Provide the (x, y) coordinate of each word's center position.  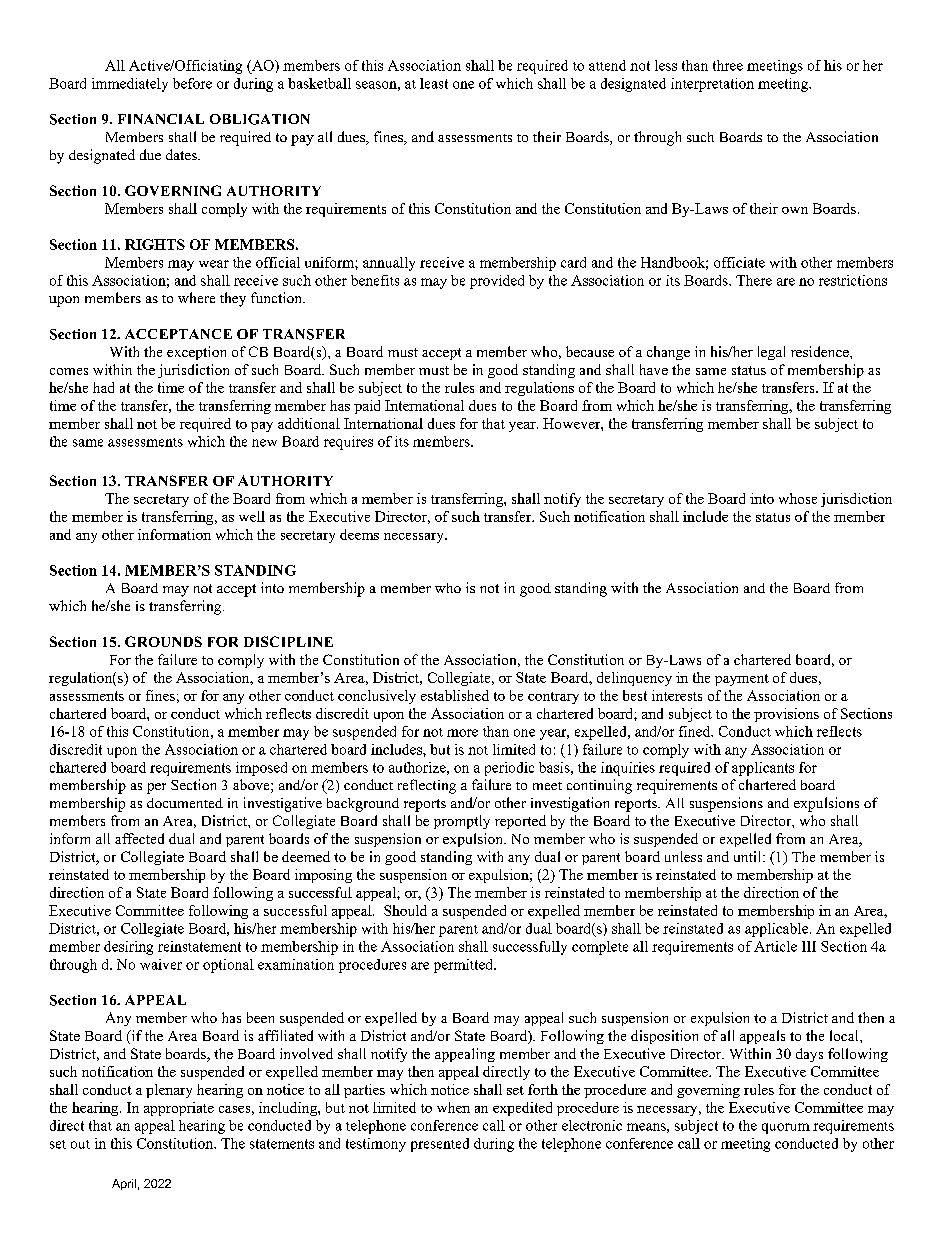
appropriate (179, 1109)
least (434, 83)
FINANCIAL (161, 119)
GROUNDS (163, 641)
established (455, 695)
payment (742, 680)
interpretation (712, 85)
